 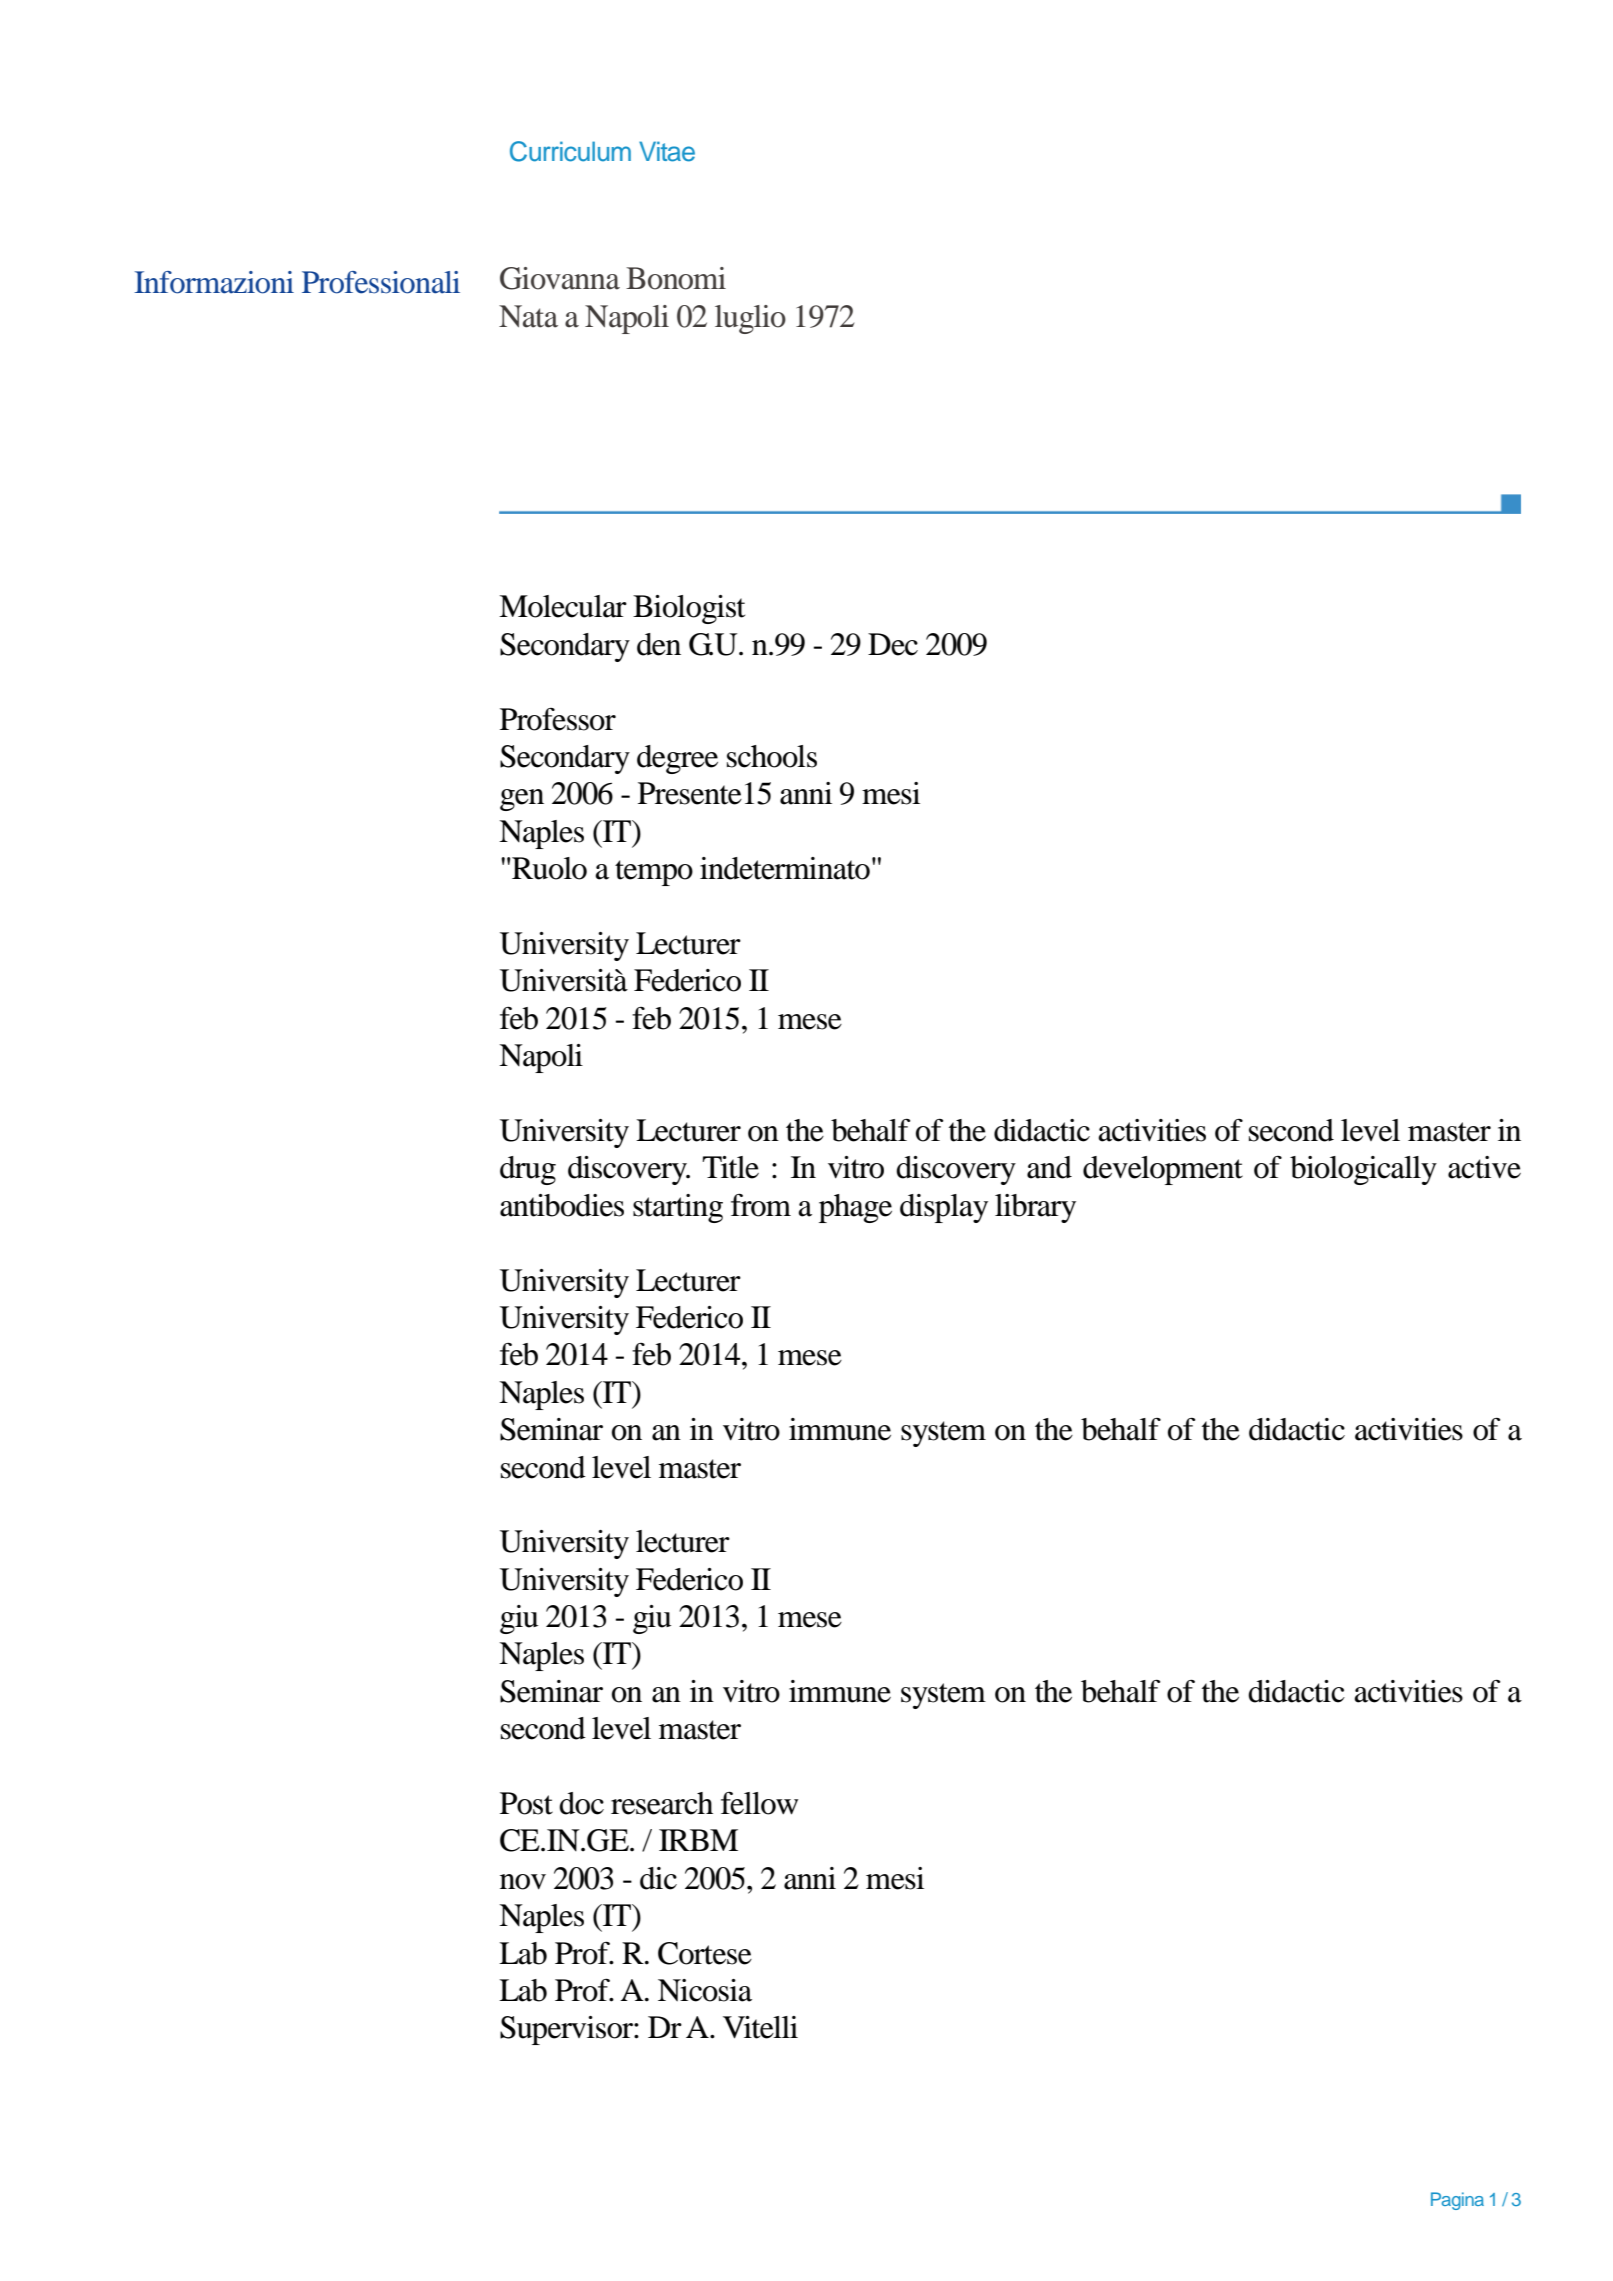 What do you see at coordinates (214, 282) in the screenshot?
I see `Informazioni` at bounding box center [214, 282].
